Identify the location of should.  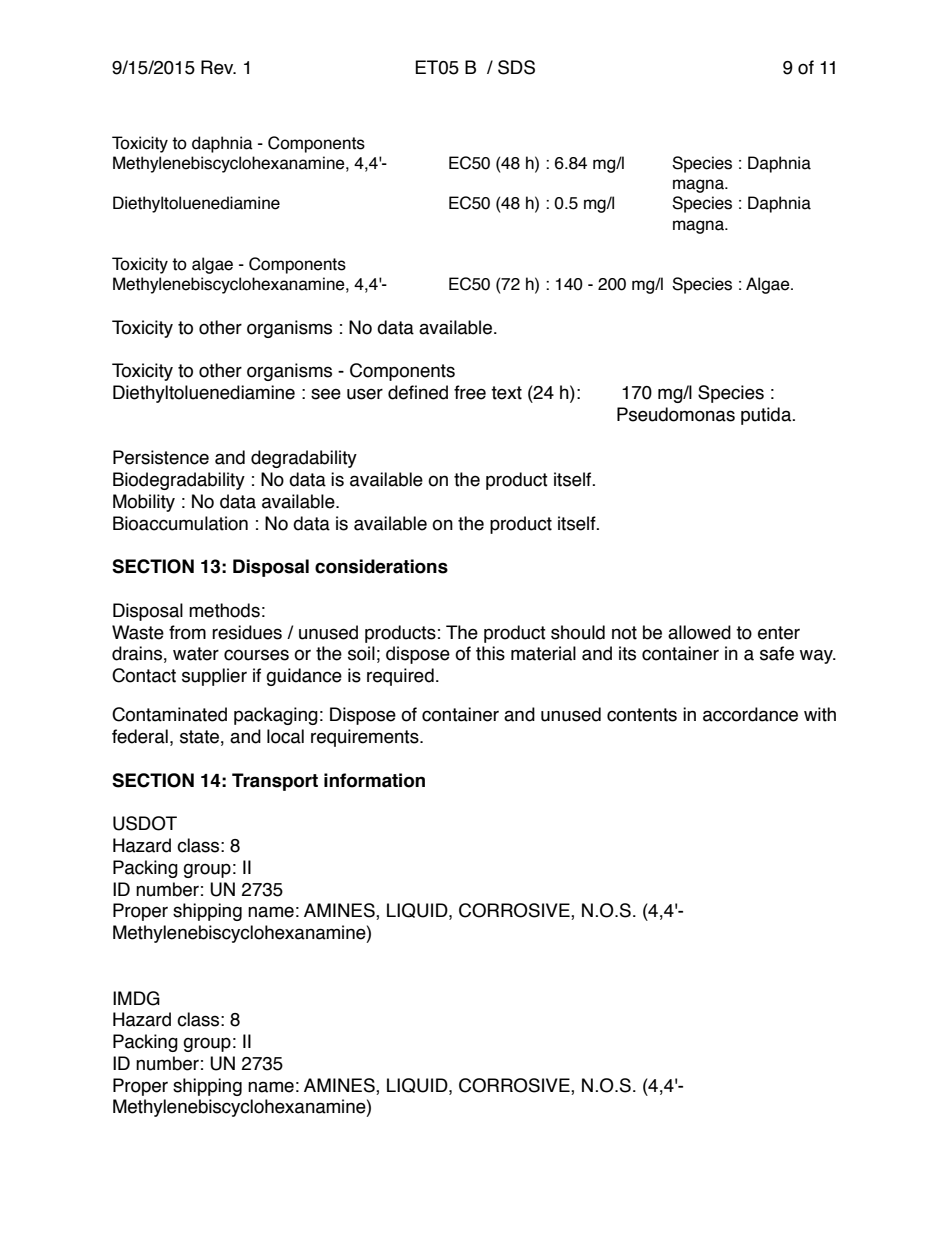
(578, 632).
